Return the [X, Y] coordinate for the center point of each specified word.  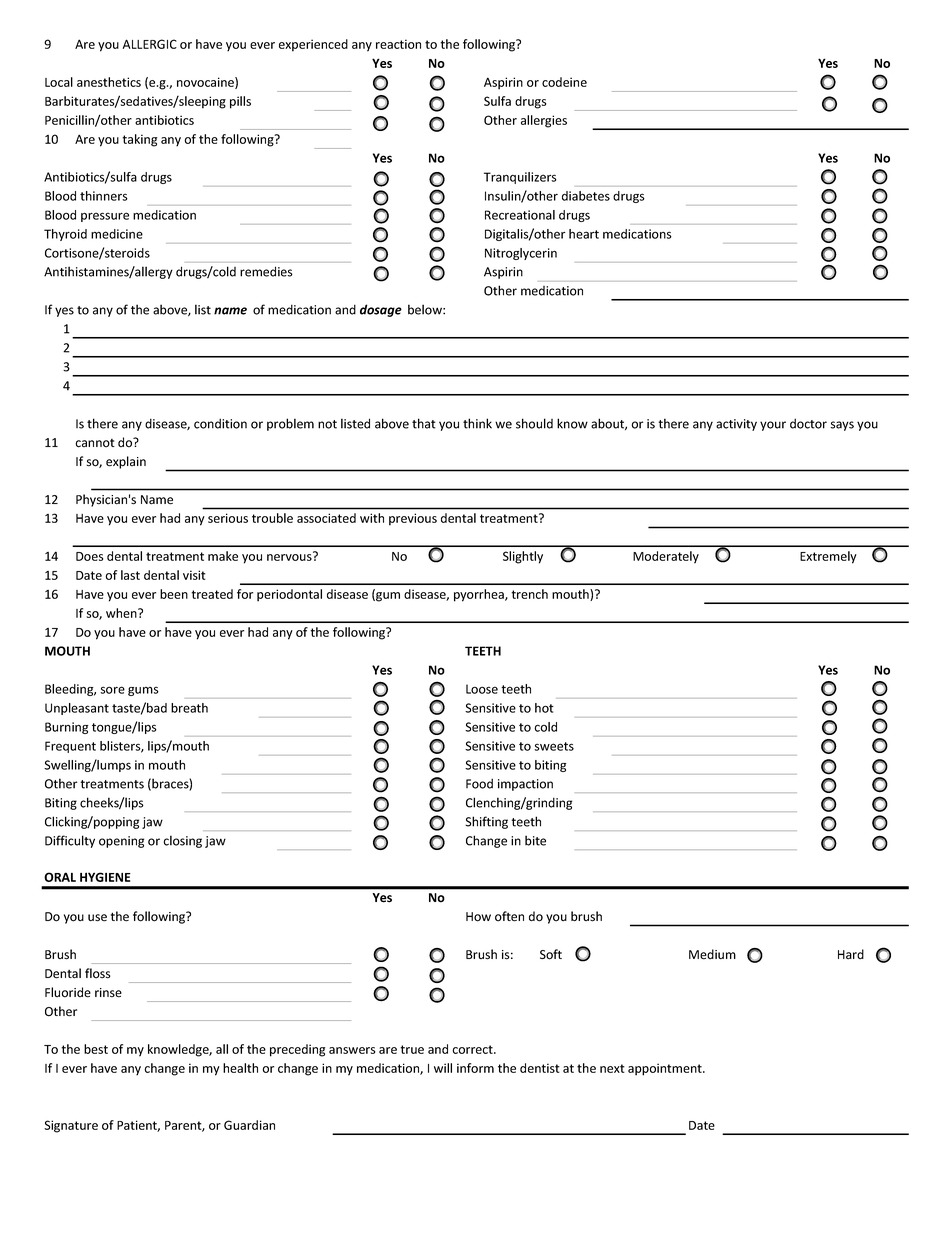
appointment [666, 1069]
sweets [554, 746]
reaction [398, 44]
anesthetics [109, 82]
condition [220, 423]
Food [479, 783]
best [96, 1049]
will [443, 1068]
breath [189, 708]
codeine [564, 82]
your [773, 426]
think [477, 423]
